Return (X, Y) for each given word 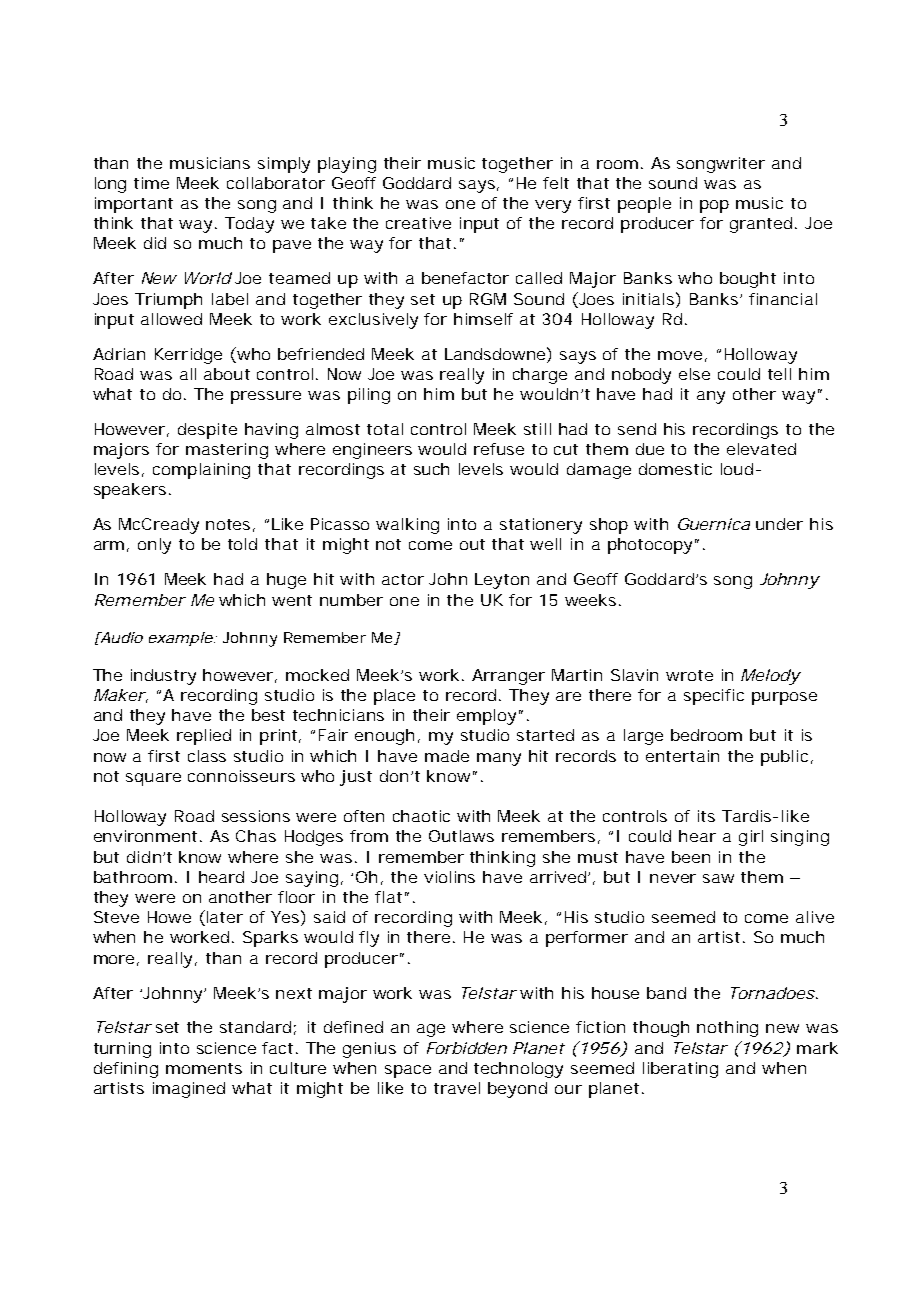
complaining (201, 471)
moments (204, 1068)
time (151, 183)
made (447, 756)
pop (714, 206)
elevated (761, 449)
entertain (682, 756)
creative (418, 223)
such (431, 469)
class (207, 756)
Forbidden (467, 1048)
